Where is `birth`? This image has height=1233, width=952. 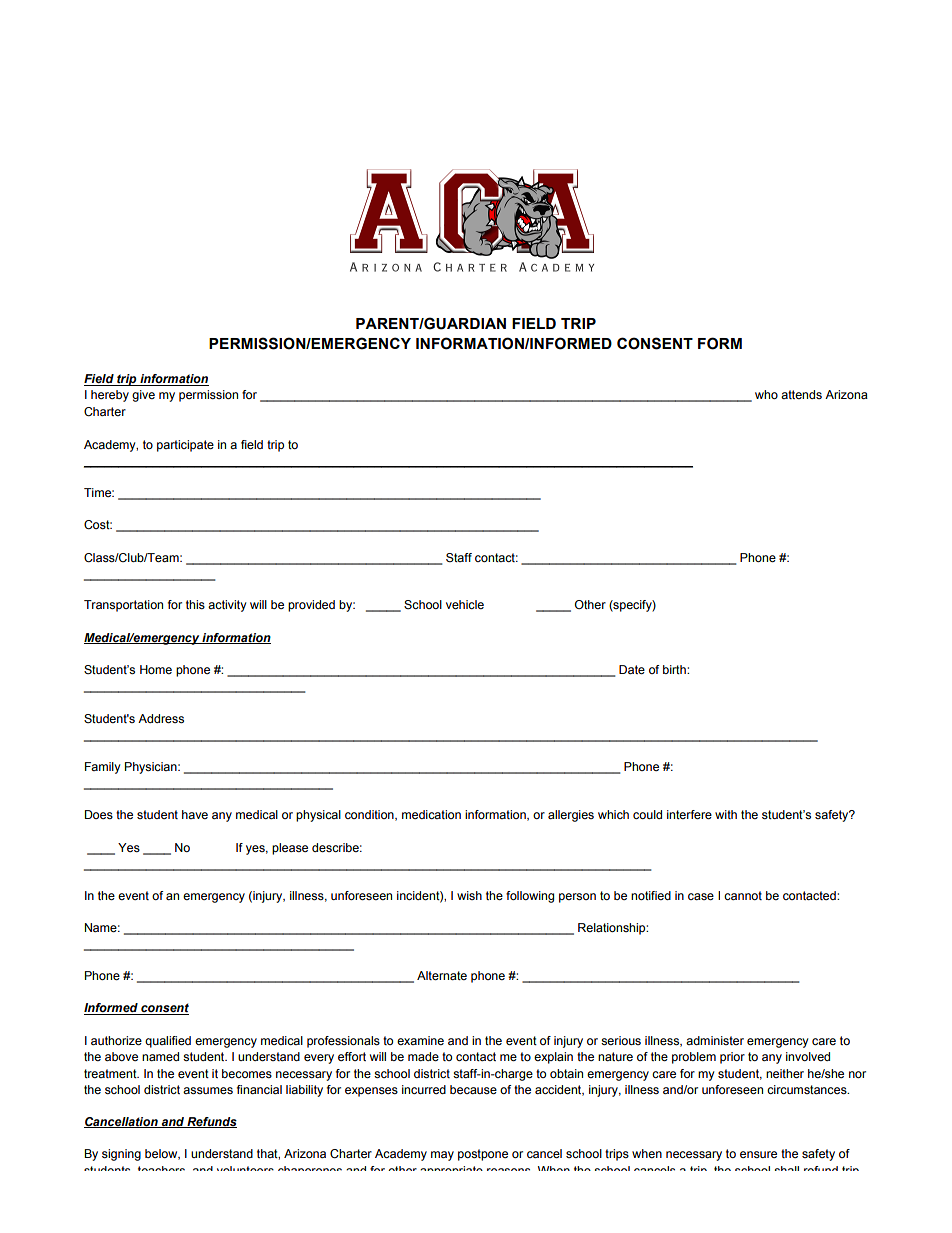
birth is located at coordinates (675, 669).
